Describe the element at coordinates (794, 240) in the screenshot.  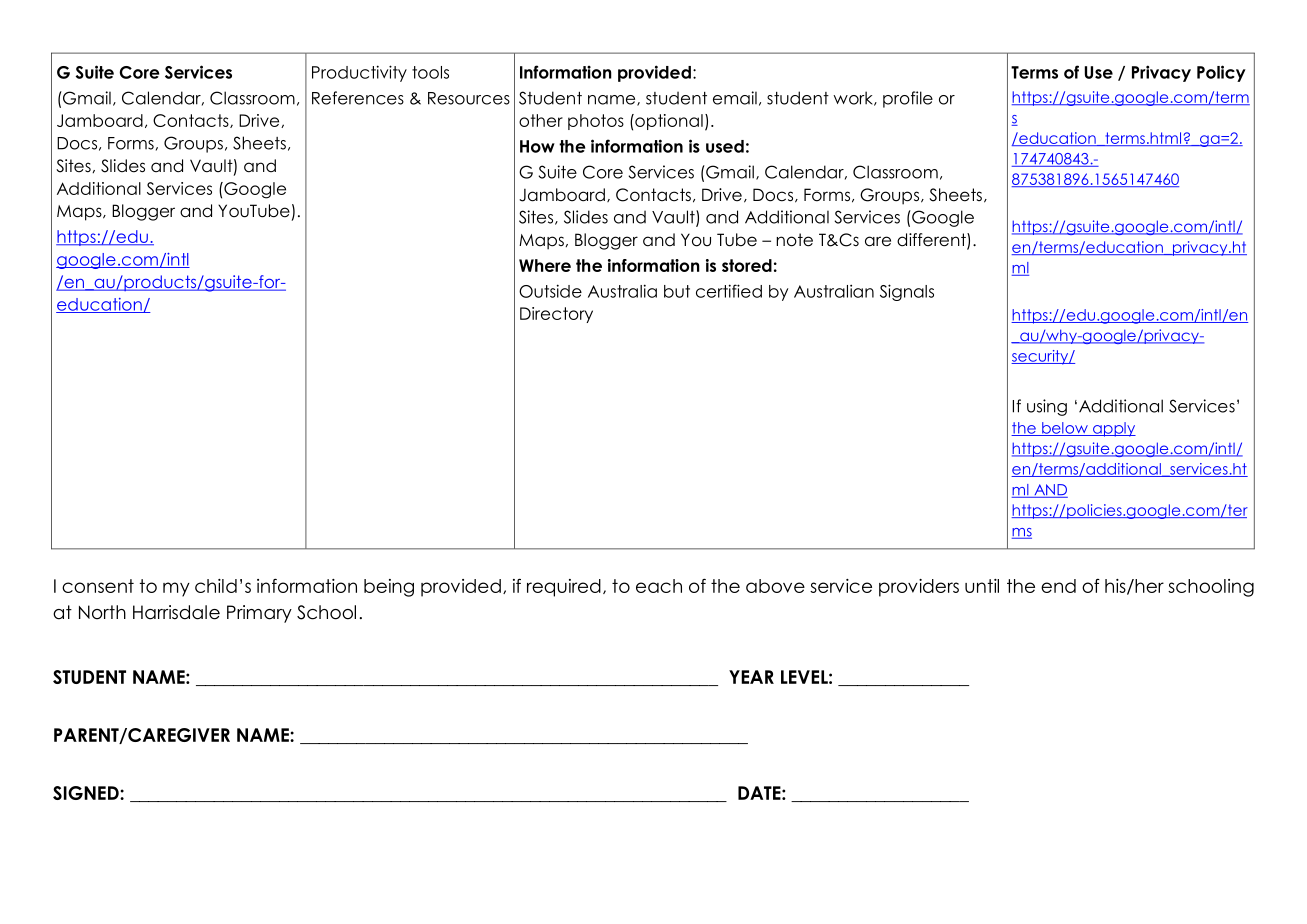
I see `note` at that location.
